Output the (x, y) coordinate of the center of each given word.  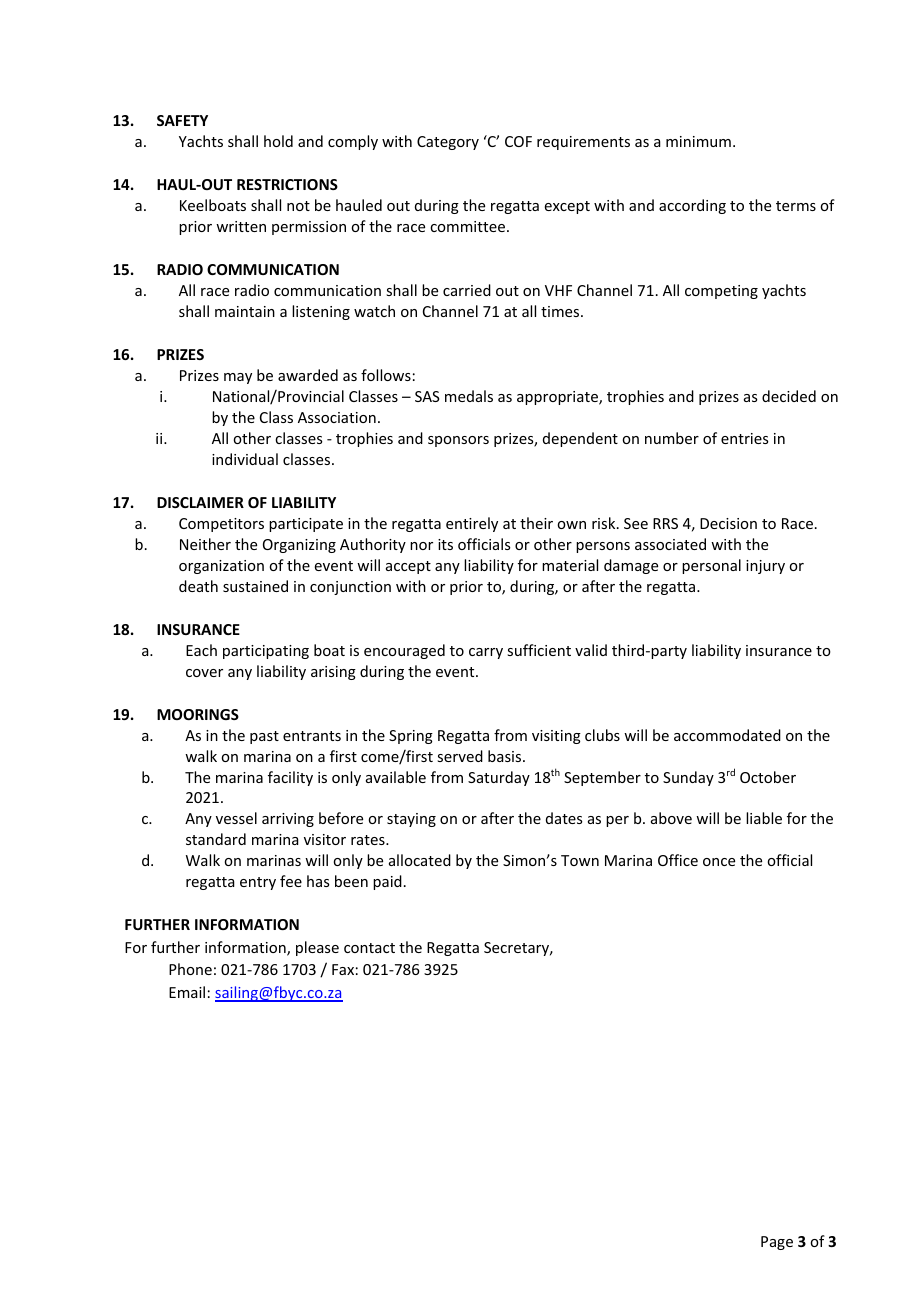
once (719, 862)
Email (187, 992)
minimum (698, 141)
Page (777, 1243)
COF (518, 141)
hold (278, 141)
